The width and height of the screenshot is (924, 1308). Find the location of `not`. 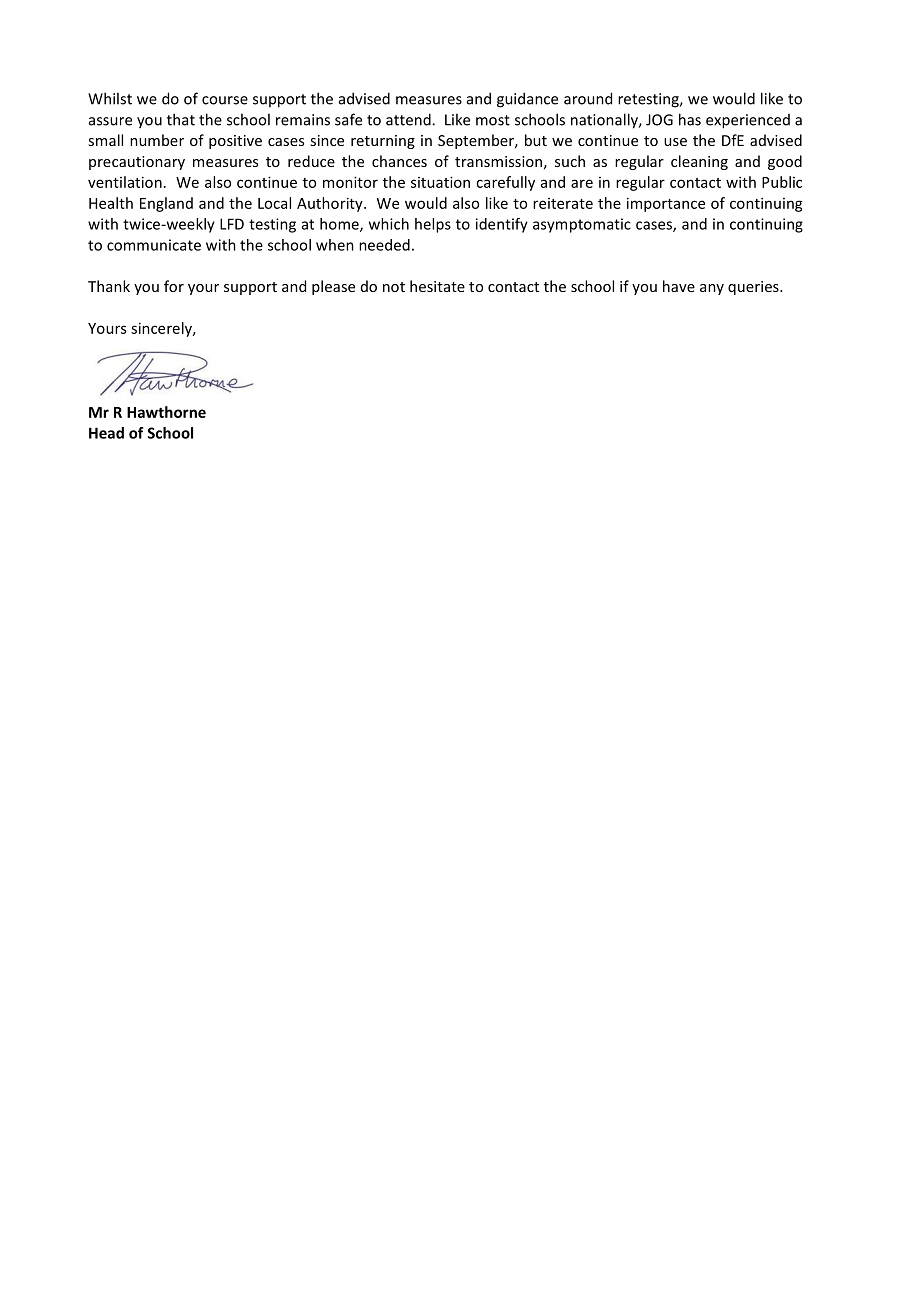

not is located at coordinates (394, 287).
